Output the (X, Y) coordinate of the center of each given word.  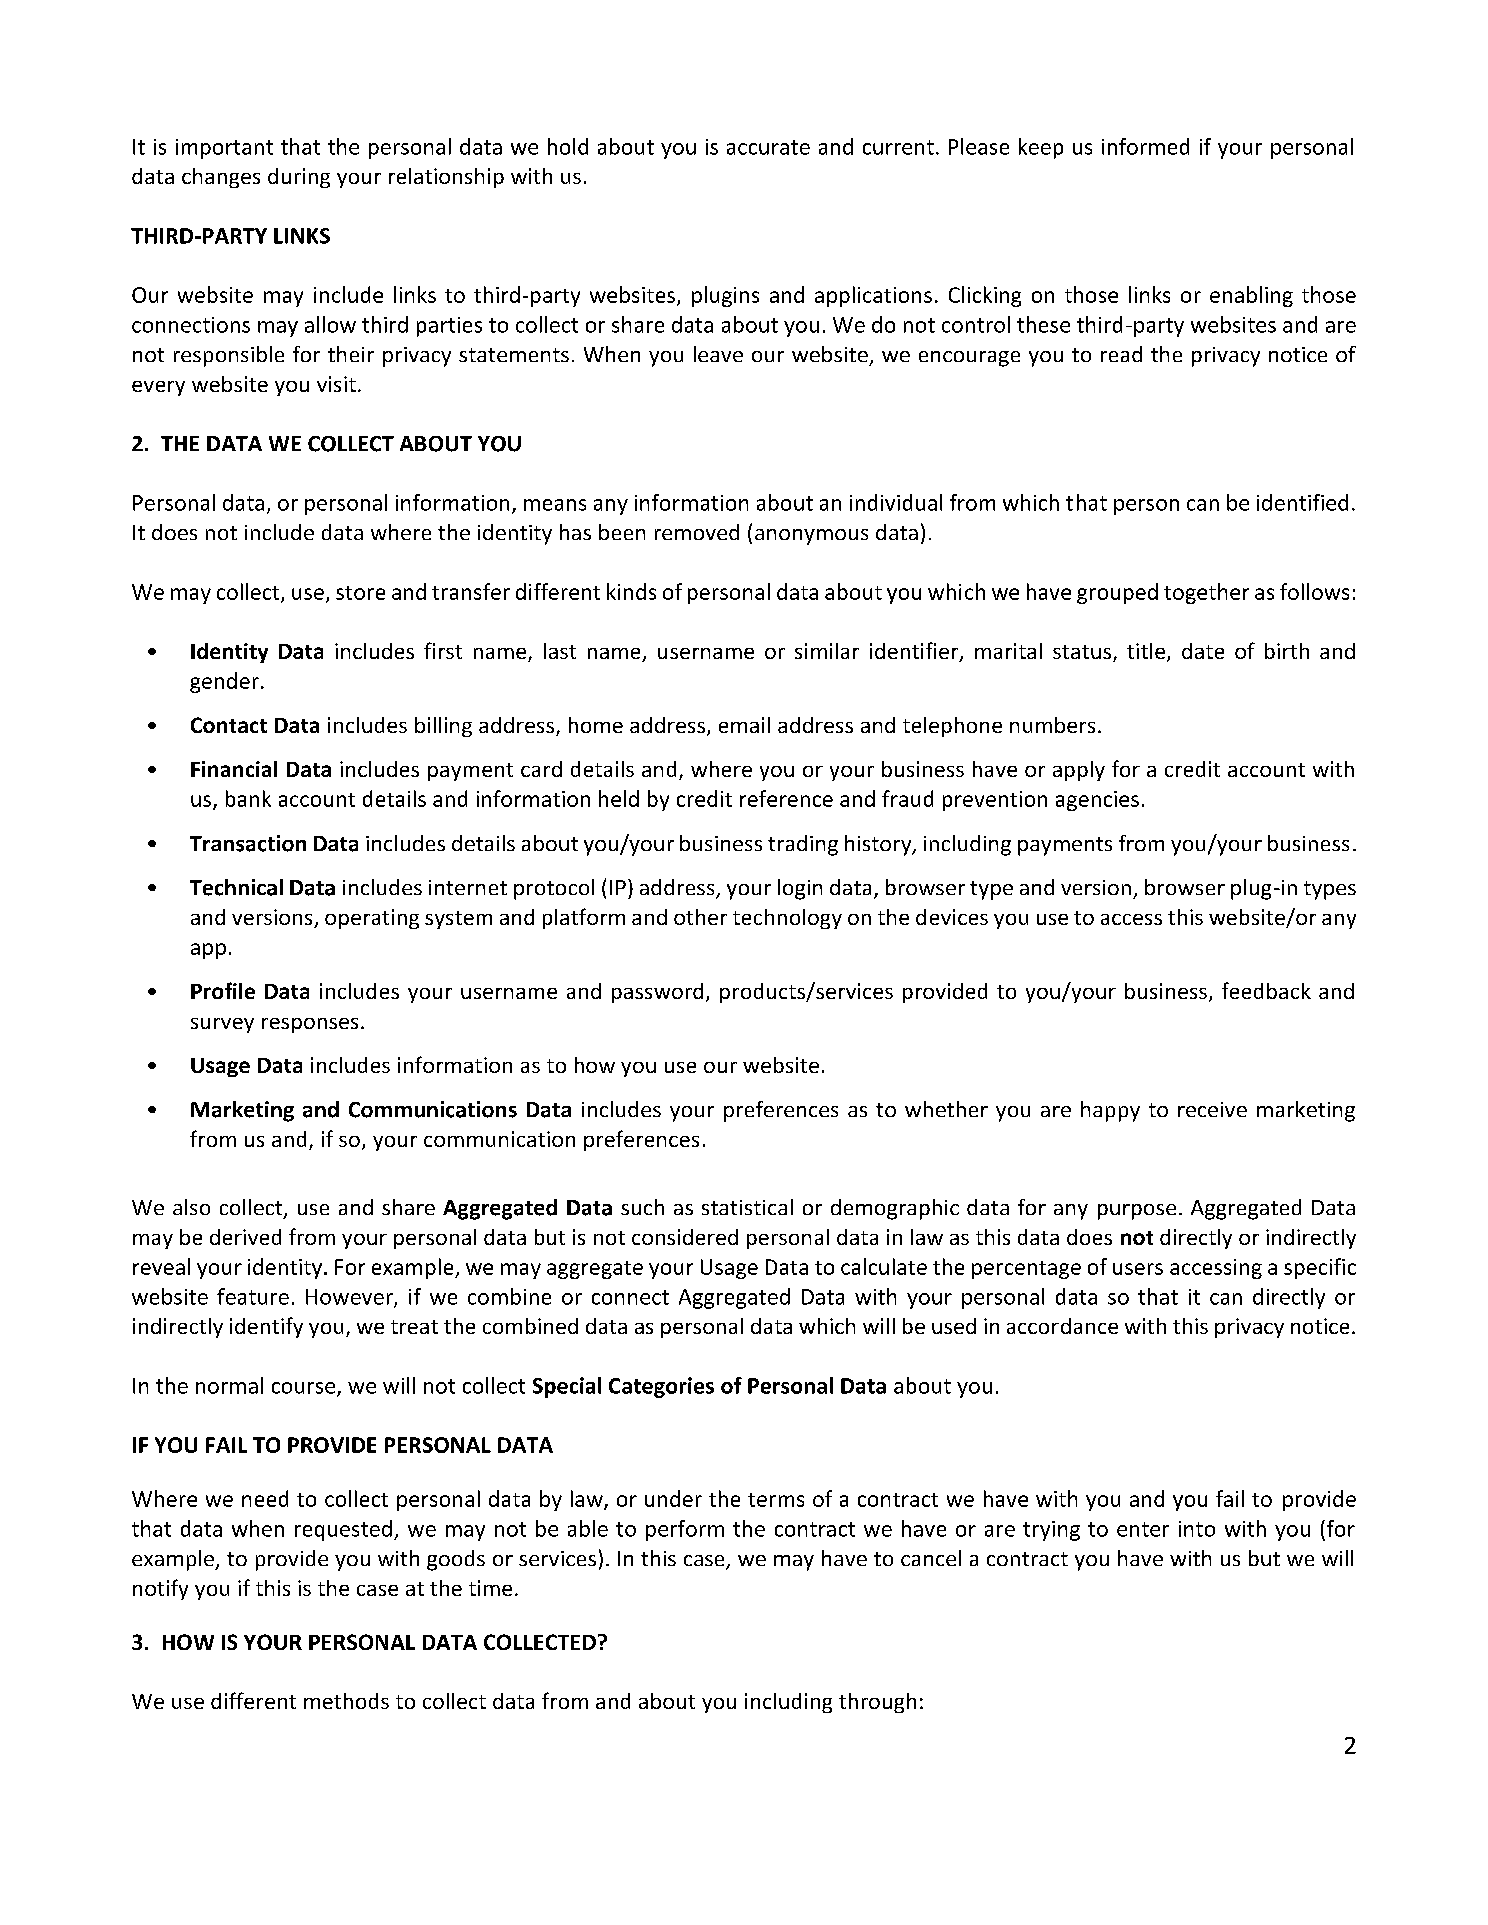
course (305, 1389)
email (744, 725)
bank (248, 798)
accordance (1062, 1326)
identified (1302, 502)
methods (346, 1701)
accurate (768, 147)
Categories (661, 1387)
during (299, 178)
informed (1145, 146)
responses (310, 1025)
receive (1212, 1109)
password (657, 993)
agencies (1097, 801)
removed (697, 532)
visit (336, 384)
